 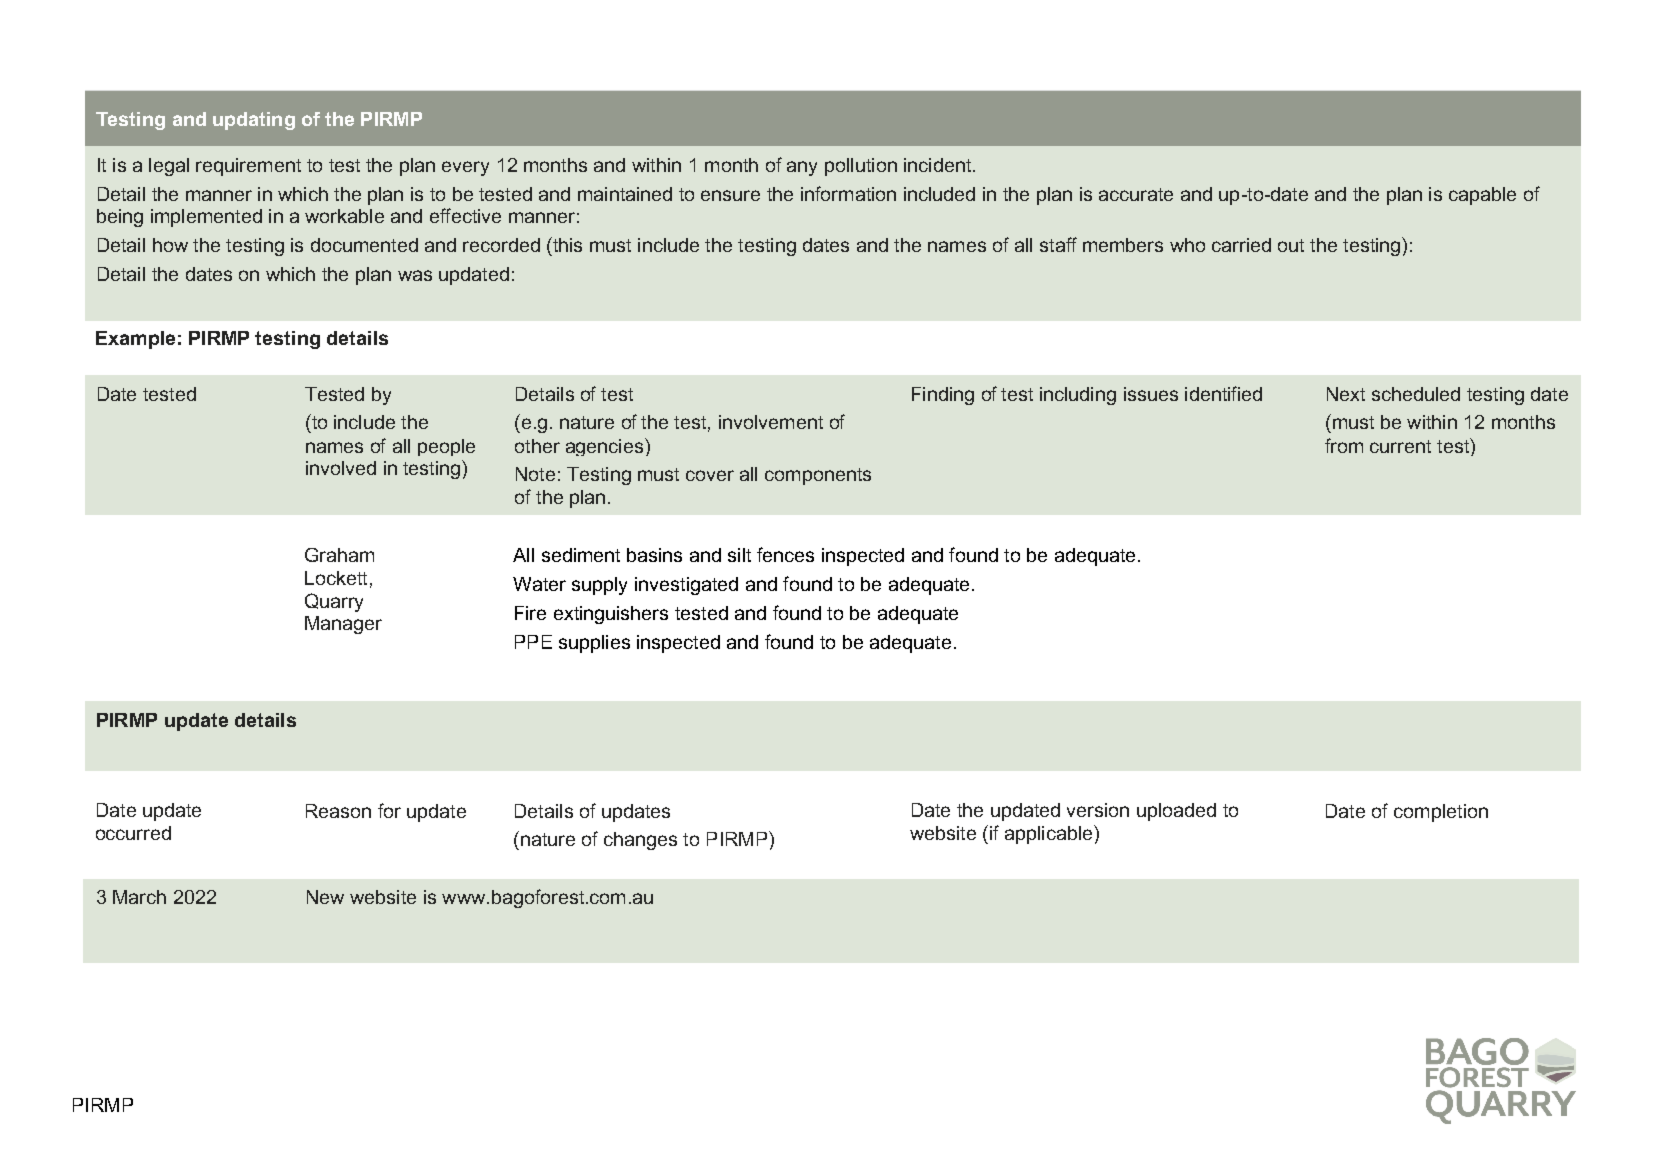 I want to click on changes, so click(x=640, y=841).
